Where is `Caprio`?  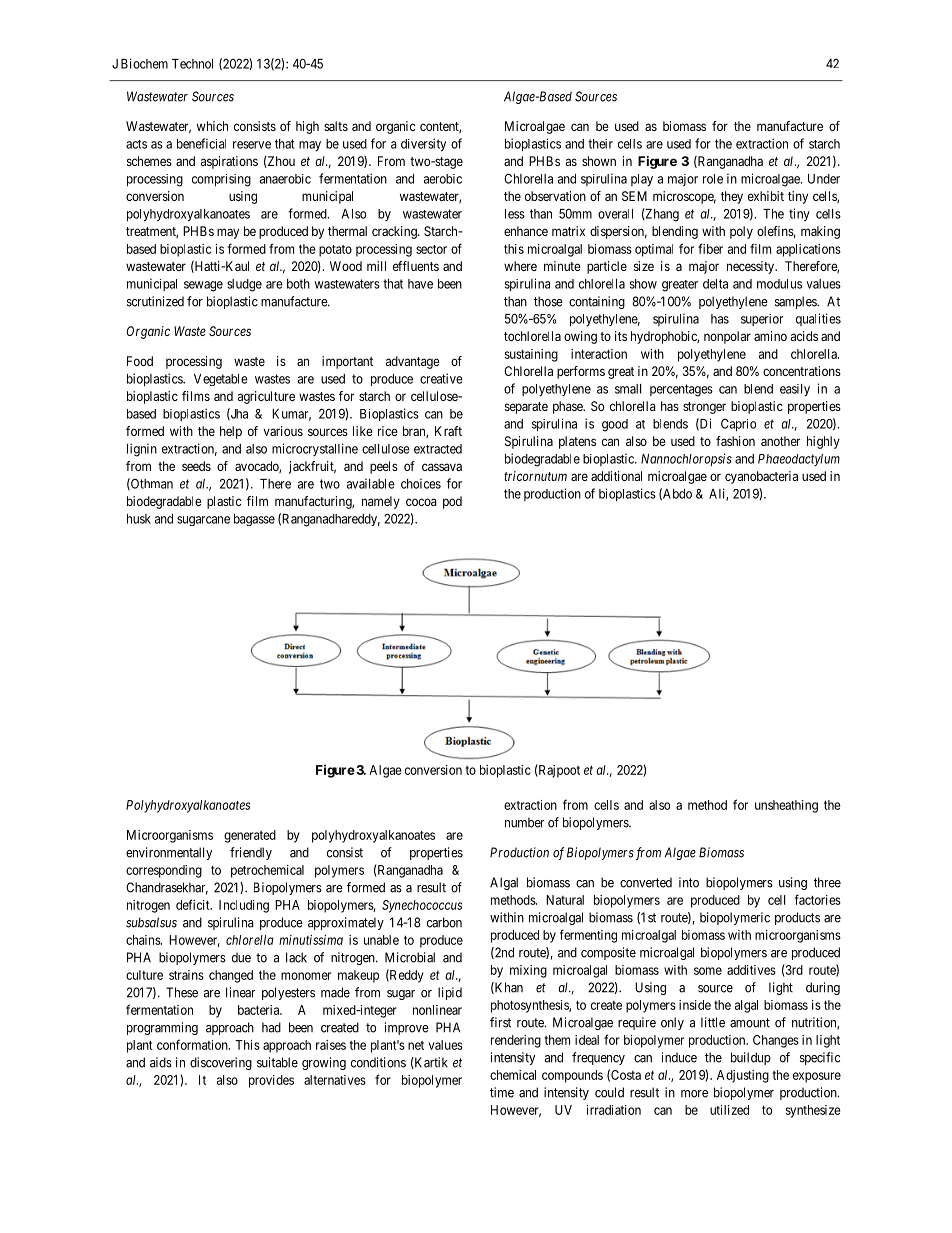 Caprio is located at coordinates (738, 424).
